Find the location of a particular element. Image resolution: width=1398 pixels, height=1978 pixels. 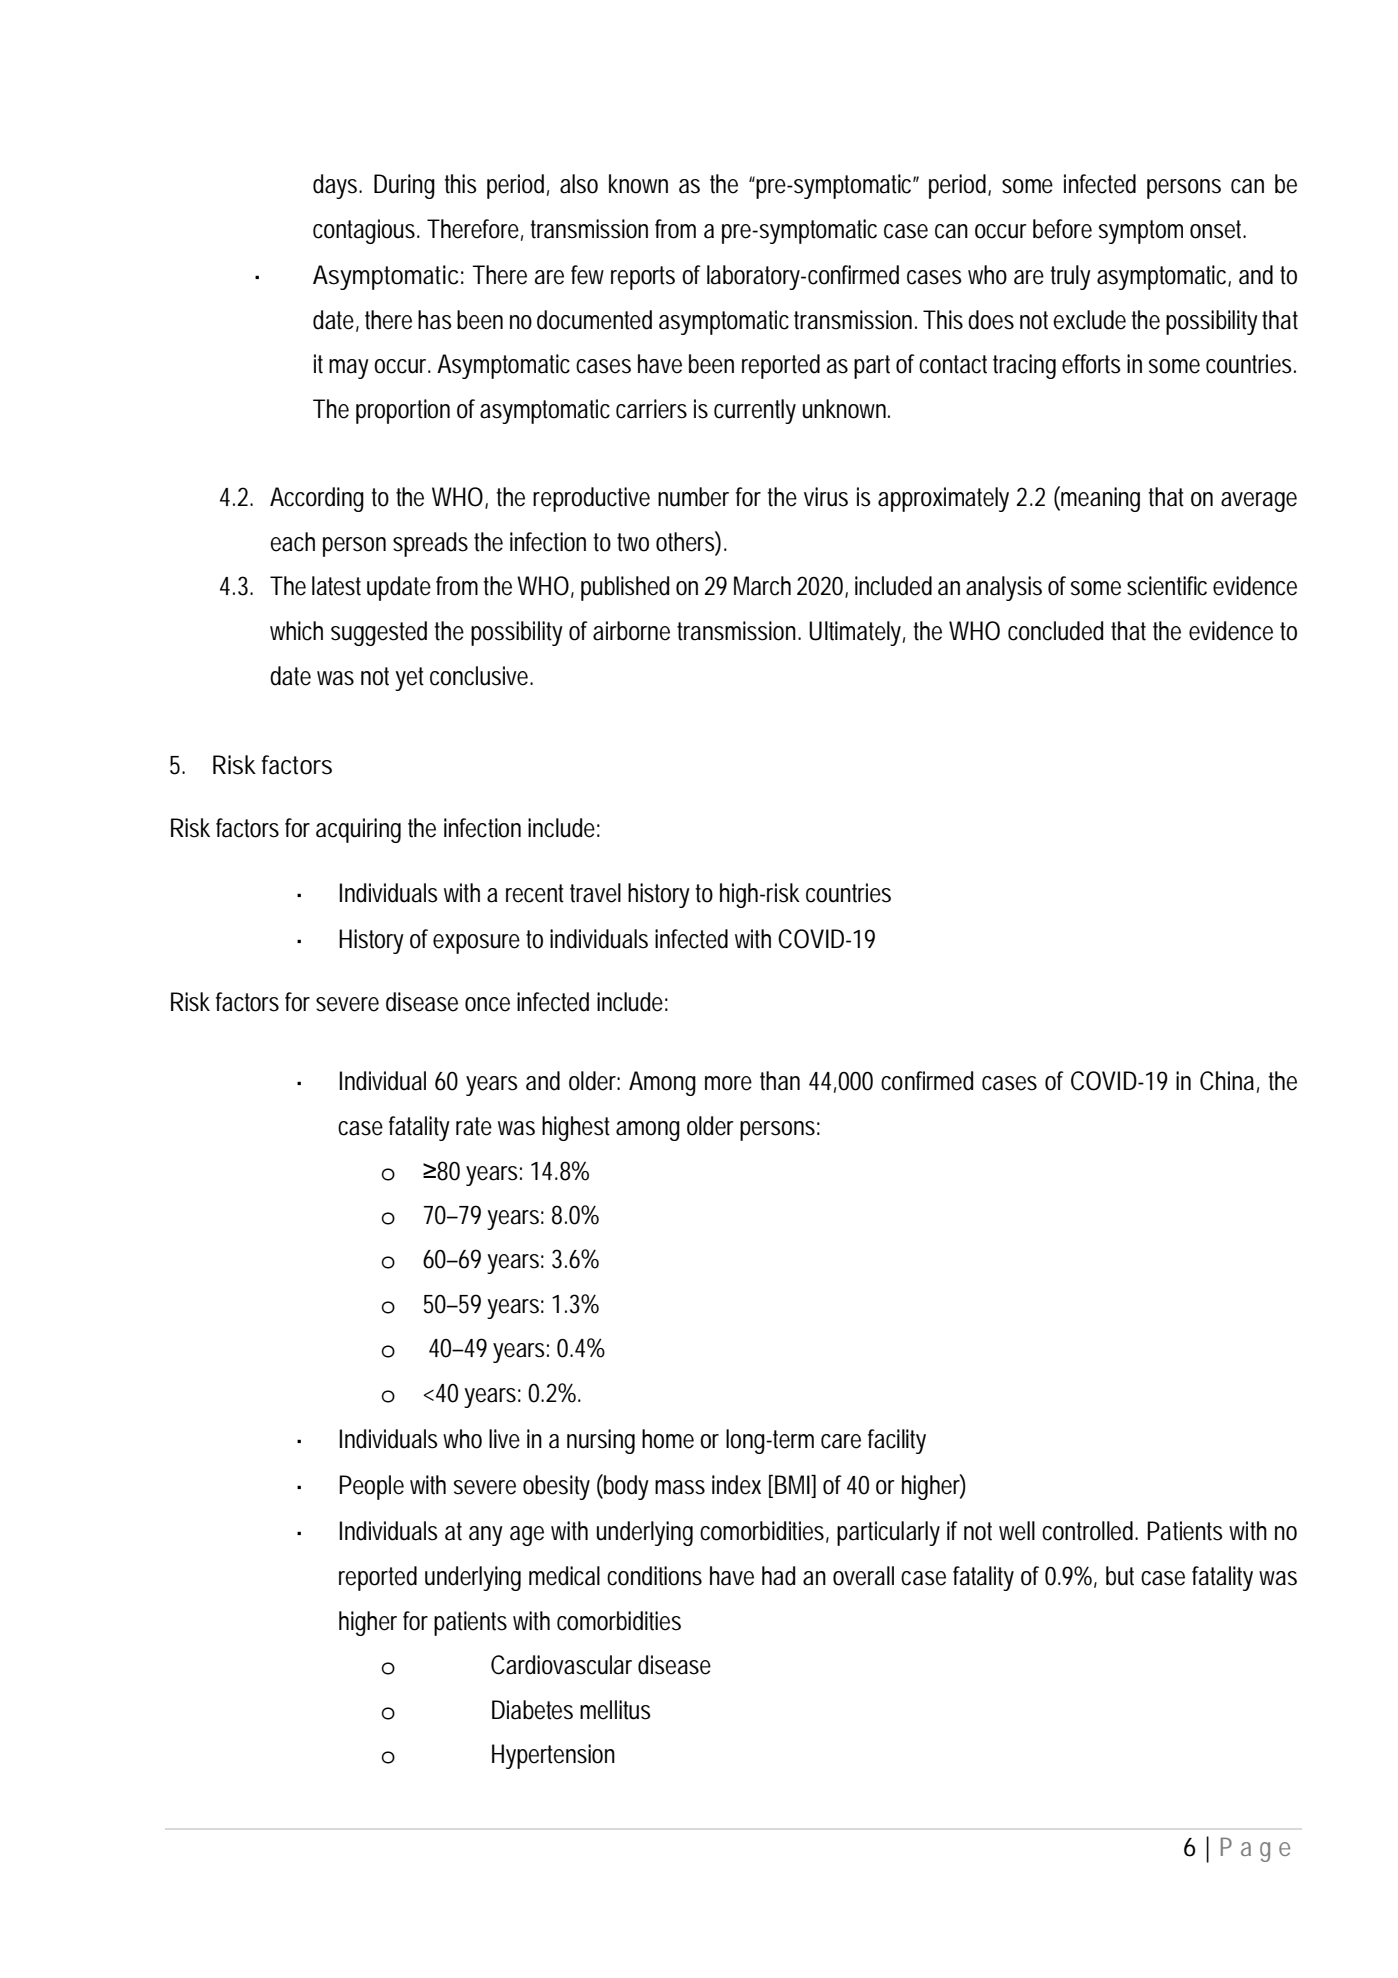

contagious is located at coordinates (366, 231).
